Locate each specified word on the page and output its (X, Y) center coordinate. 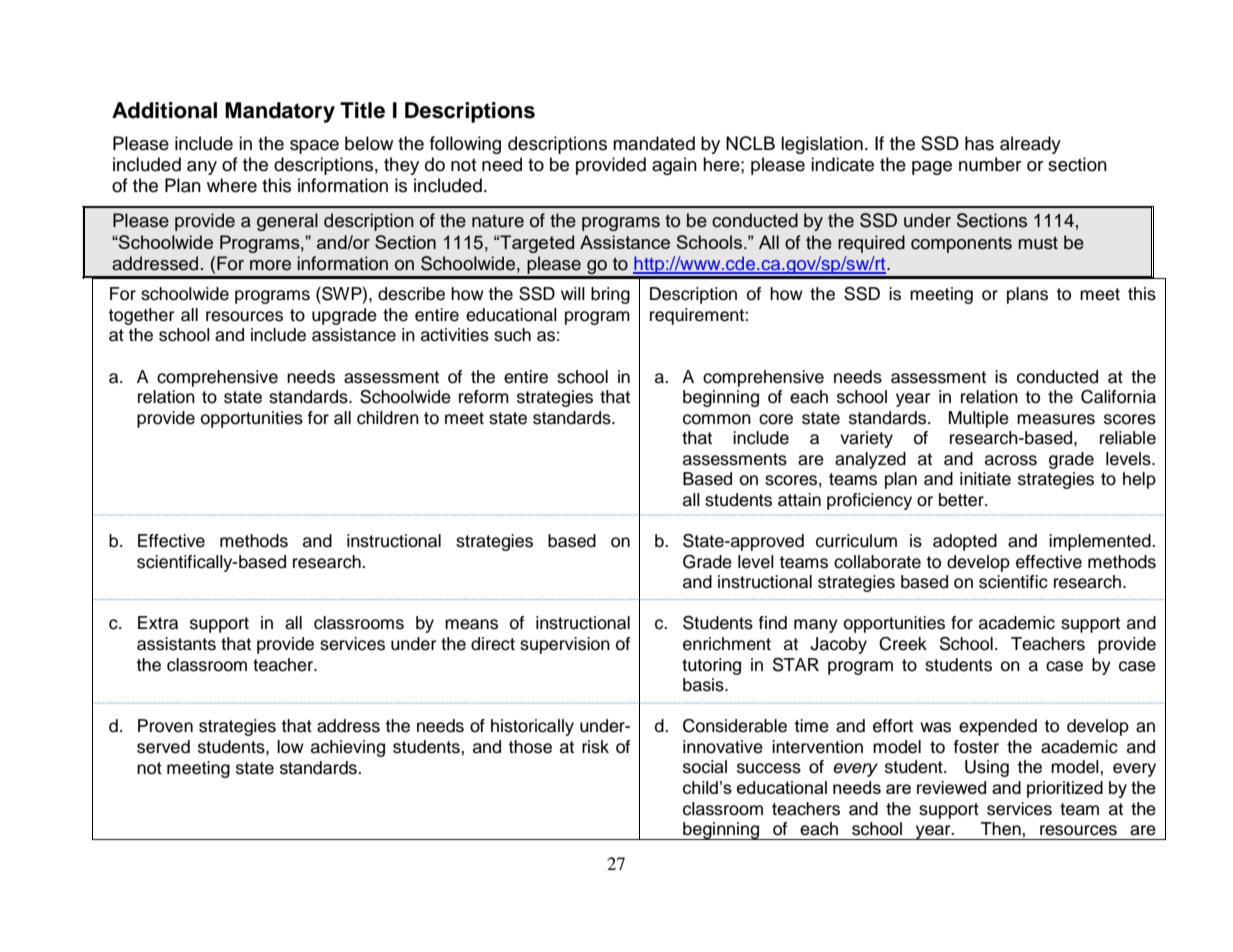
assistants (176, 644)
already (1030, 145)
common (717, 419)
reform (484, 397)
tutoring (711, 666)
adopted (965, 542)
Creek (903, 644)
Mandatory (280, 112)
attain (799, 500)
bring (610, 295)
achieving (348, 748)
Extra (158, 623)
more (270, 265)
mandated (654, 143)
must (1038, 243)
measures (1056, 419)
